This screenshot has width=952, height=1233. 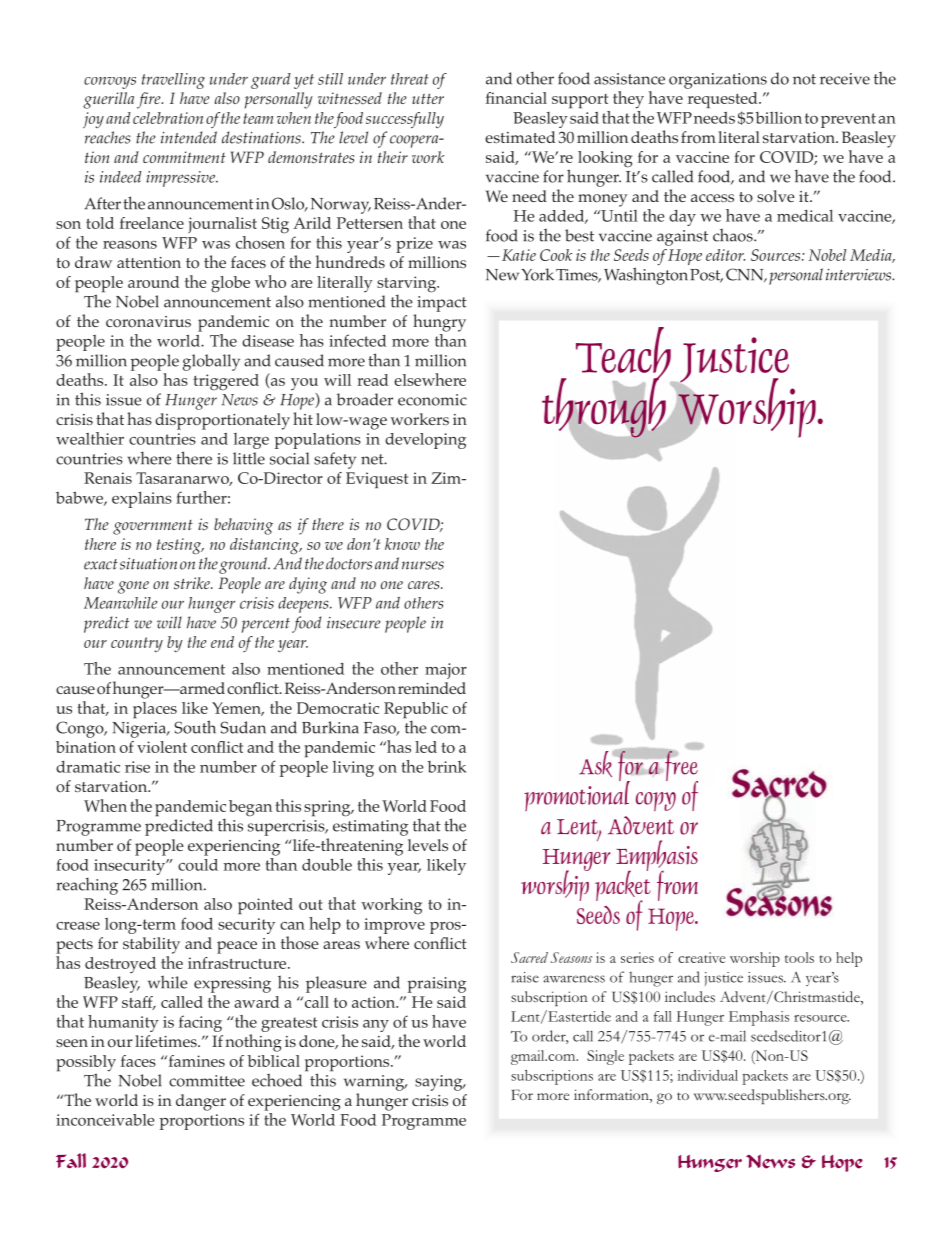 I want to click on danger, so click(x=201, y=1102).
